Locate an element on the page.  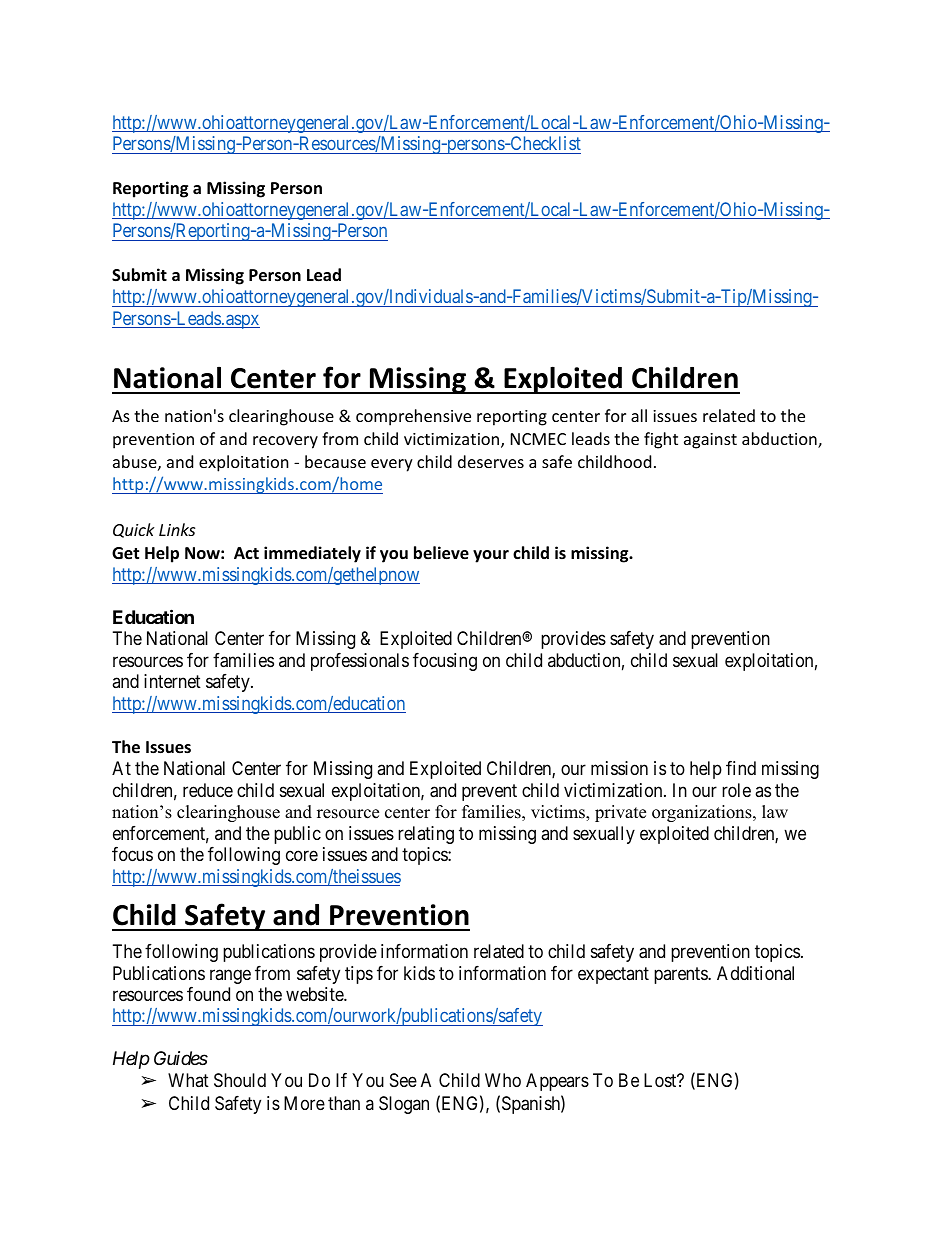
comprehensive is located at coordinates (413, 417).
